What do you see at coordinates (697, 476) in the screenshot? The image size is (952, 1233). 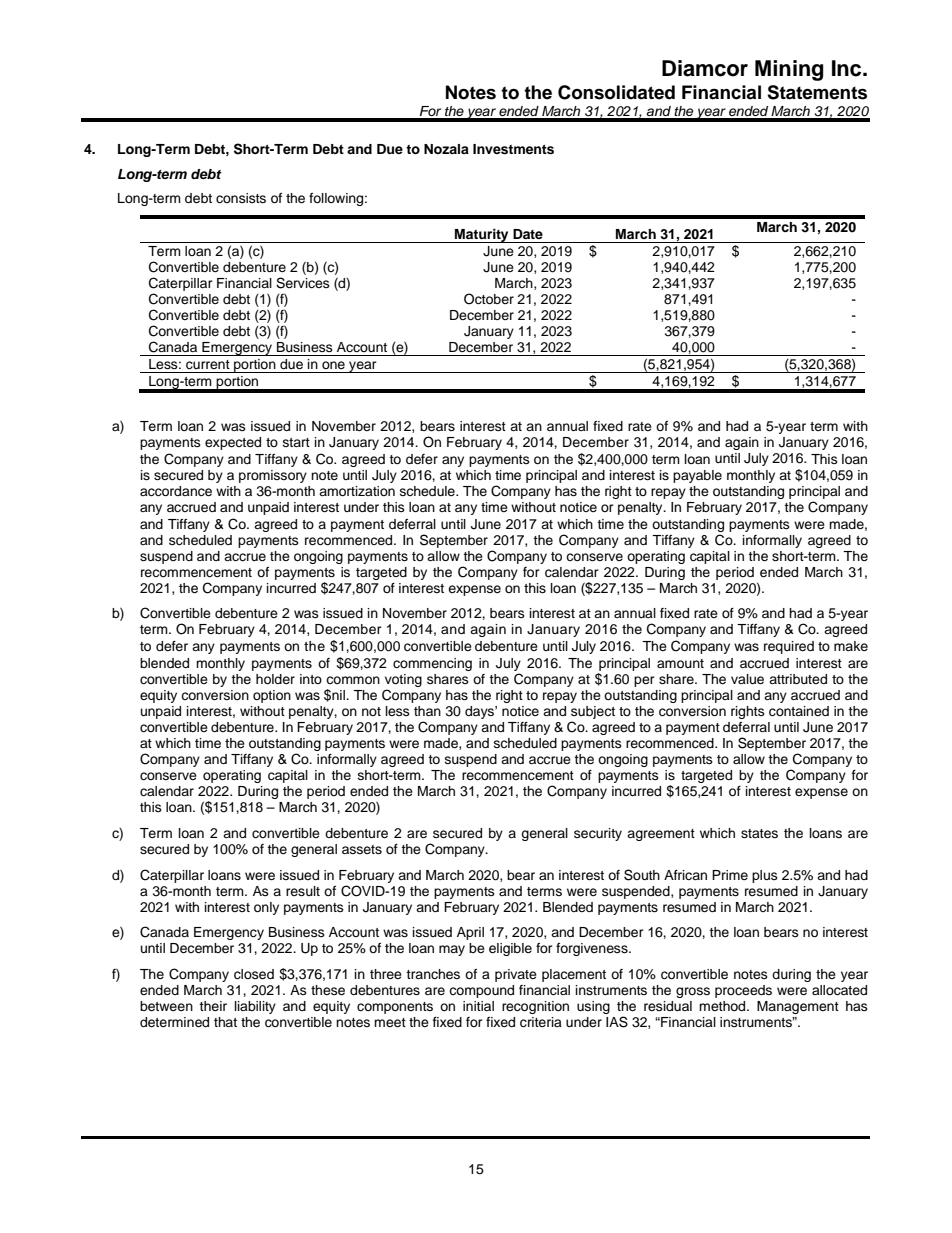 I see `payable` at bounding box center [697, 476].
